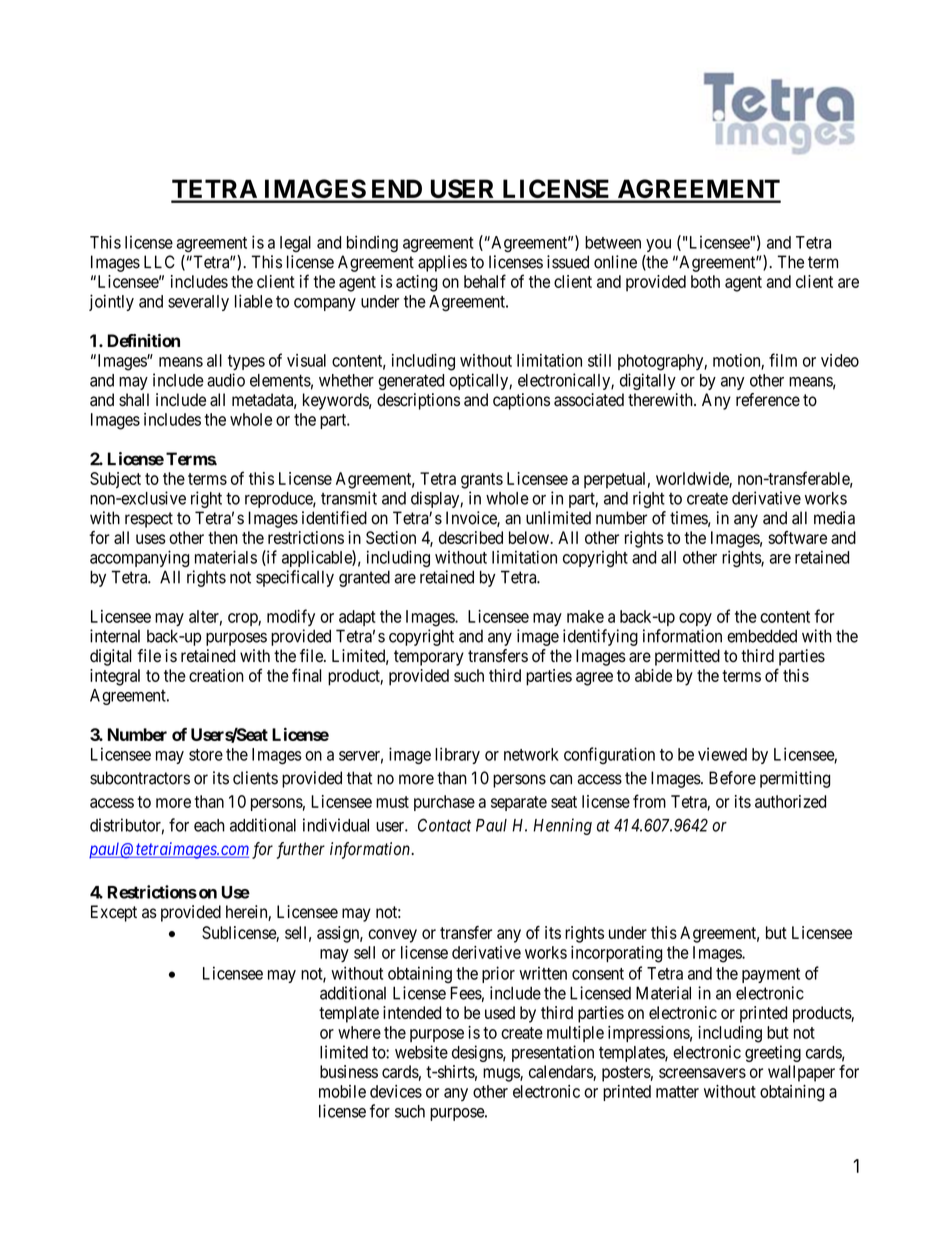 This image has height=1233, width=952. Describe the element at coordinates (444, 803) in the image. I see `purchase` at that location.
